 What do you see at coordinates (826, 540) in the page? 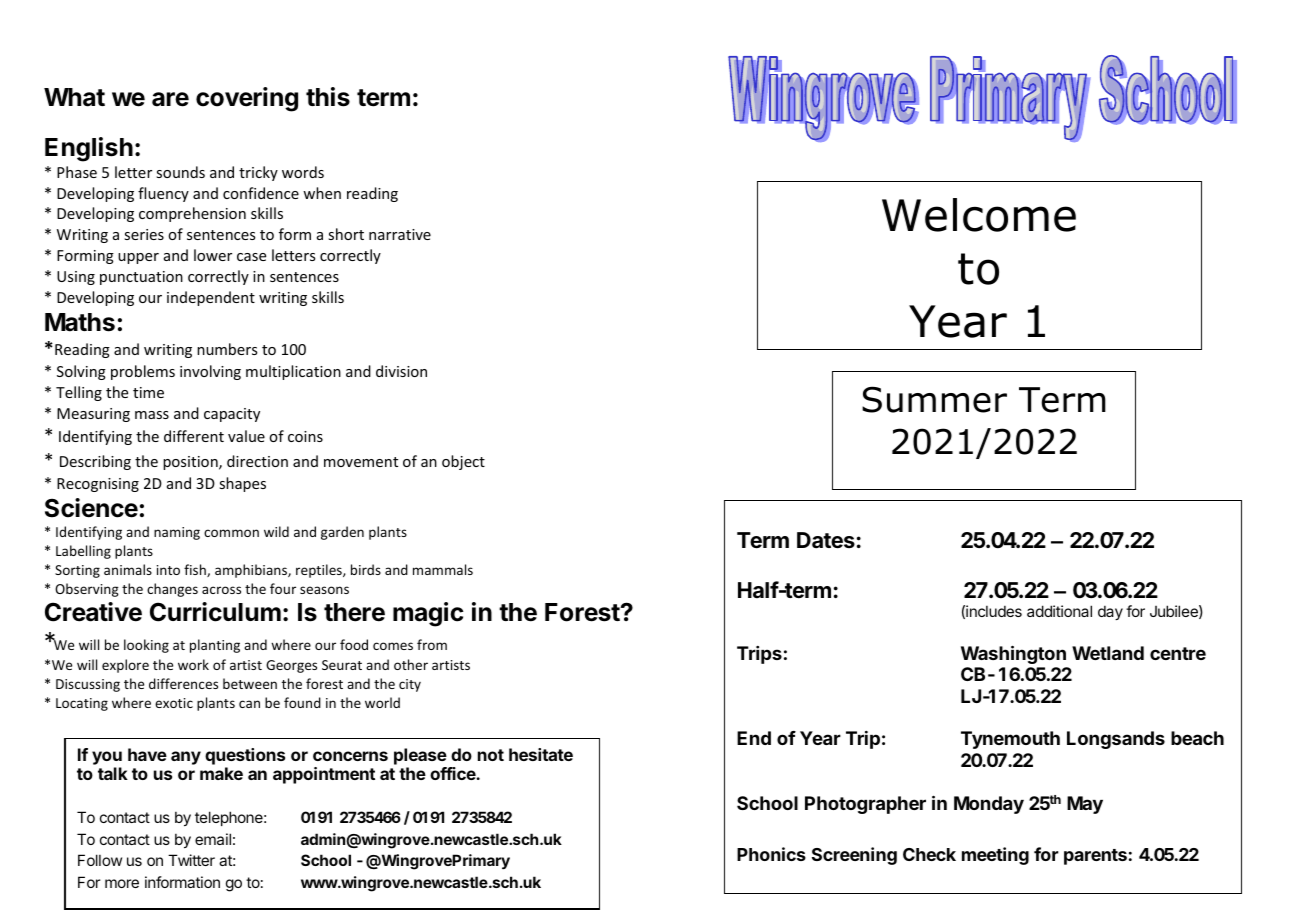
I see `Dates` at bounding box center [826, 540].
